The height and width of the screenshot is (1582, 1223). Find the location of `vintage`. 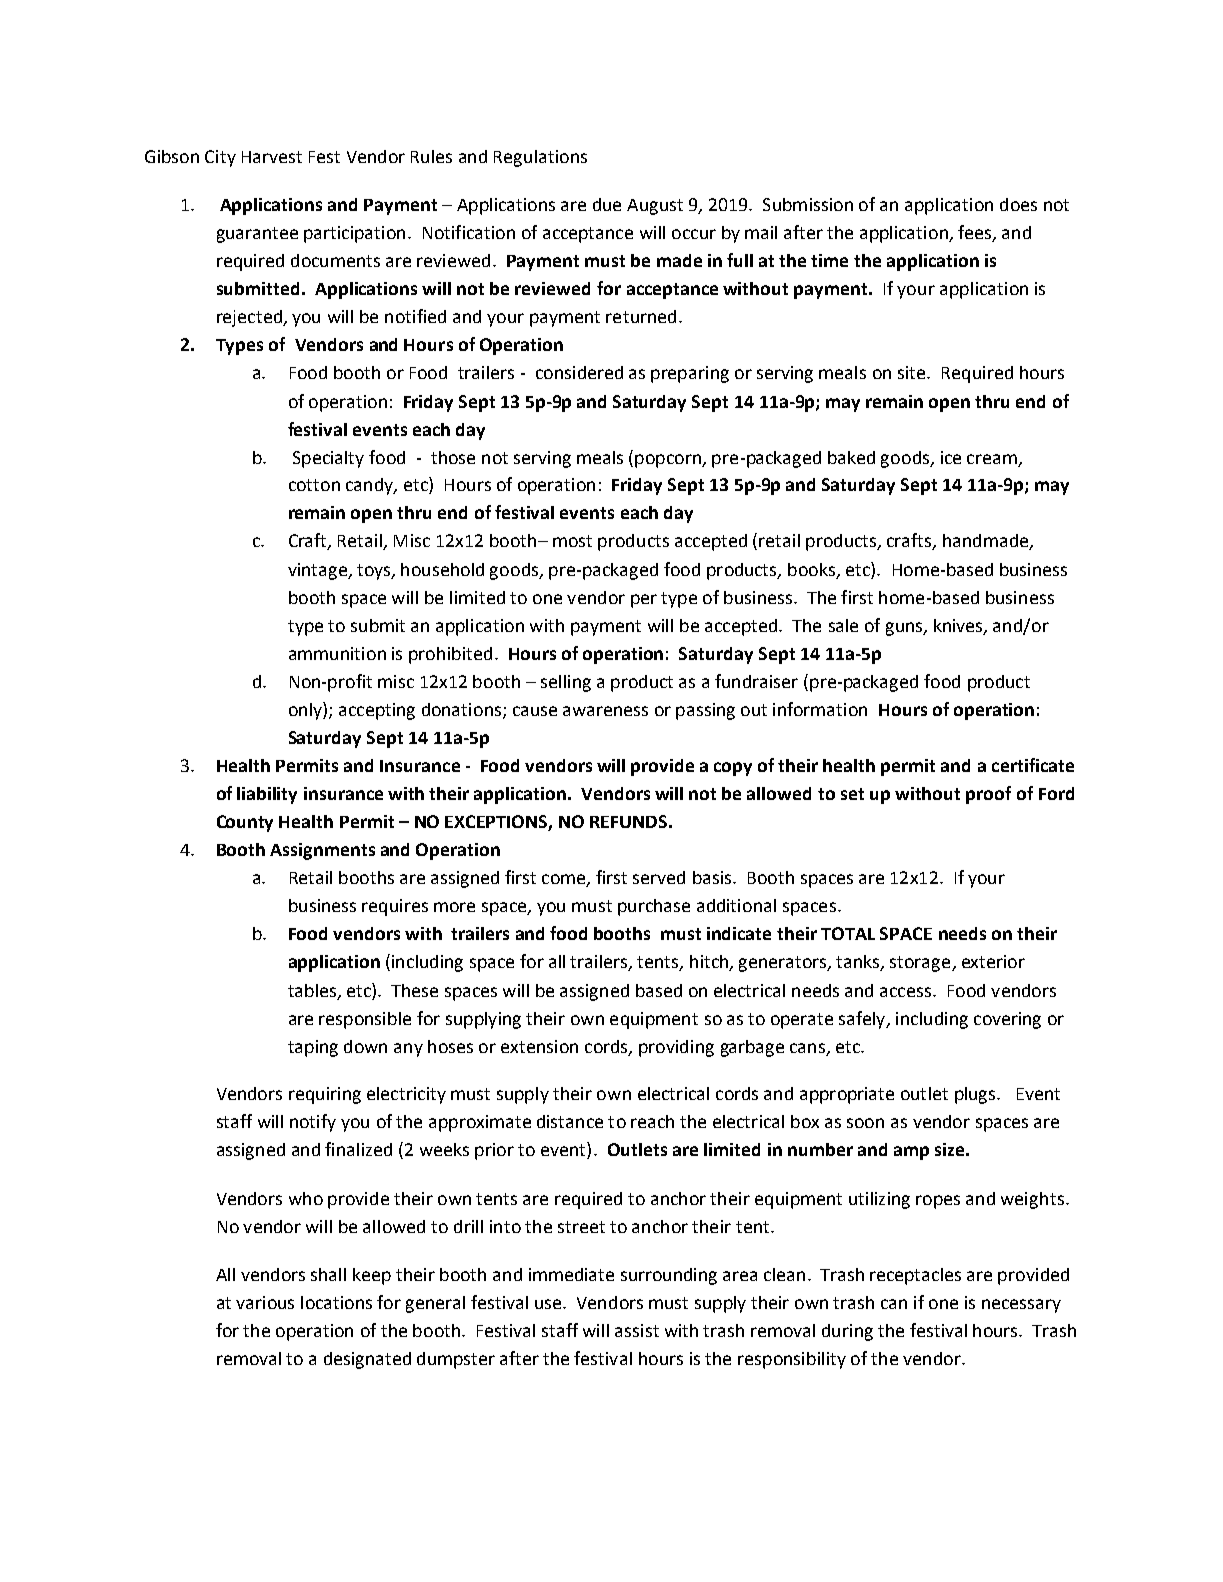

vintage is located at coordinates (318, 571).
